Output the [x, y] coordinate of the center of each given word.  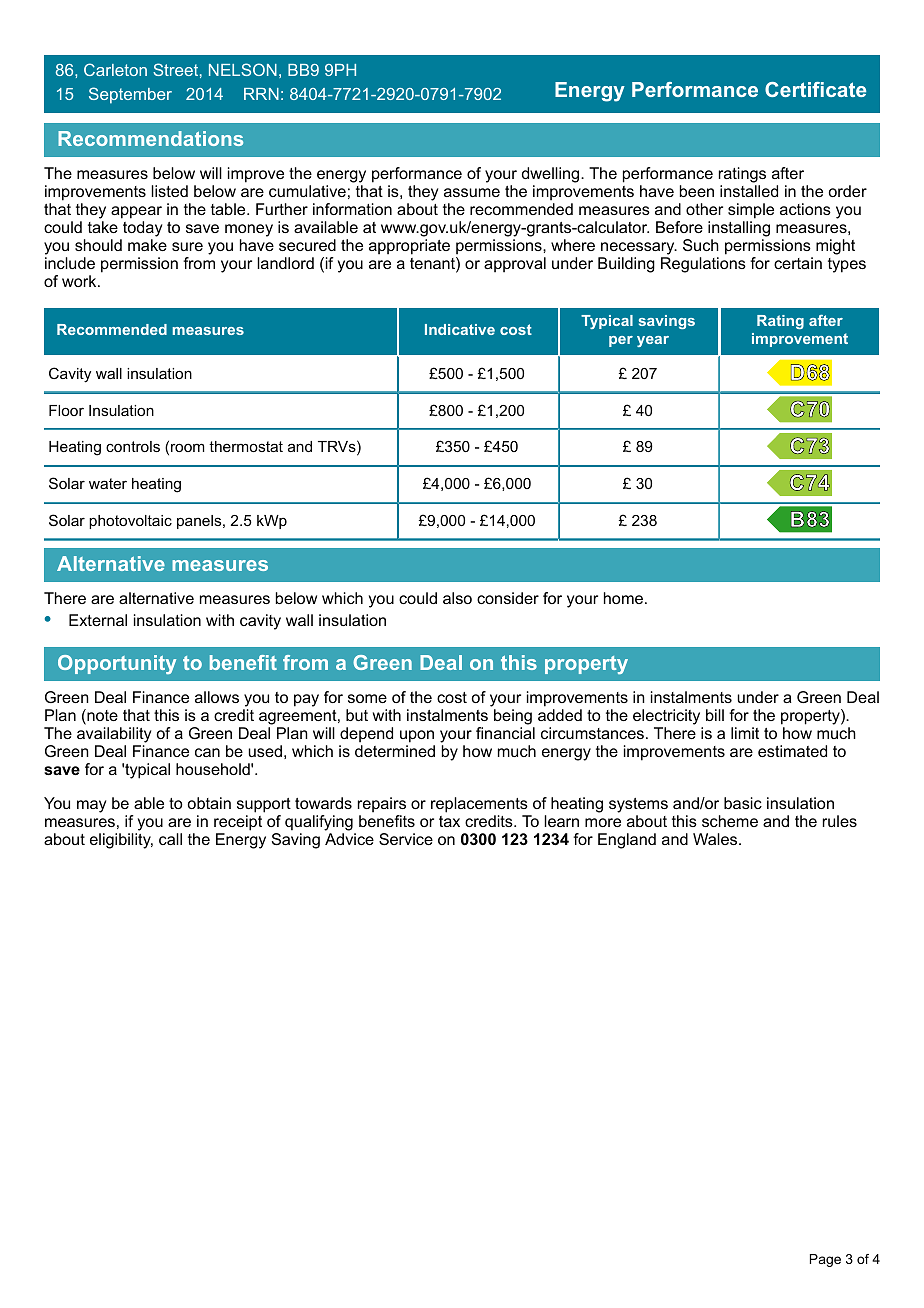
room [187, 447]
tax [449, 821]
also [457, 598]
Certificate [815, 89]
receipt [238, 823]
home [623, 598]
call [170, 839]
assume [472, 192]
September [130, 95]
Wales [716, 839]
